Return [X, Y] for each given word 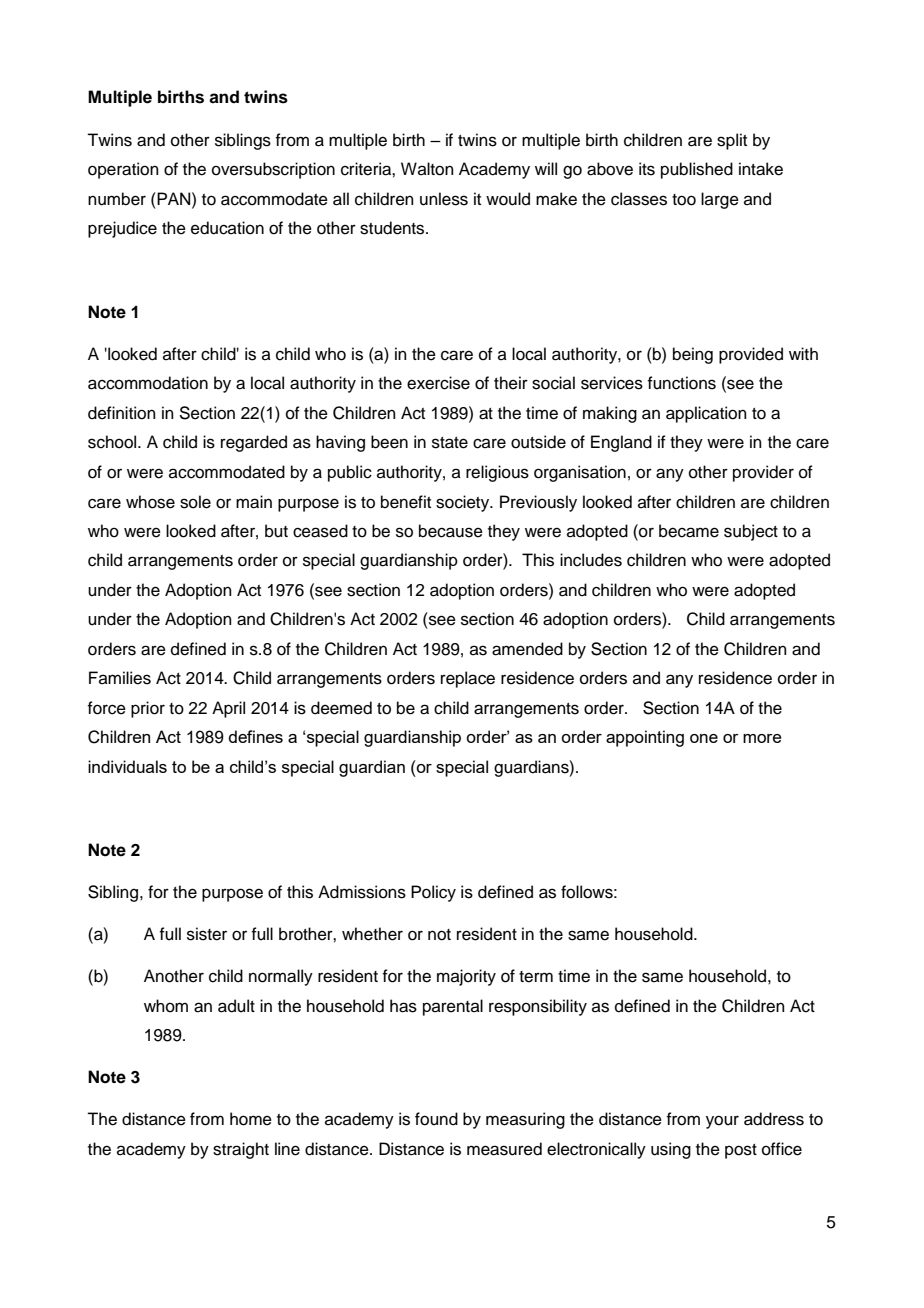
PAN [174, 198]
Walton [427, 169]
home [251, 1119]
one [704, 738]
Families [120, 678]
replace [468, 679]
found [436, 1119]
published [697, 170]
